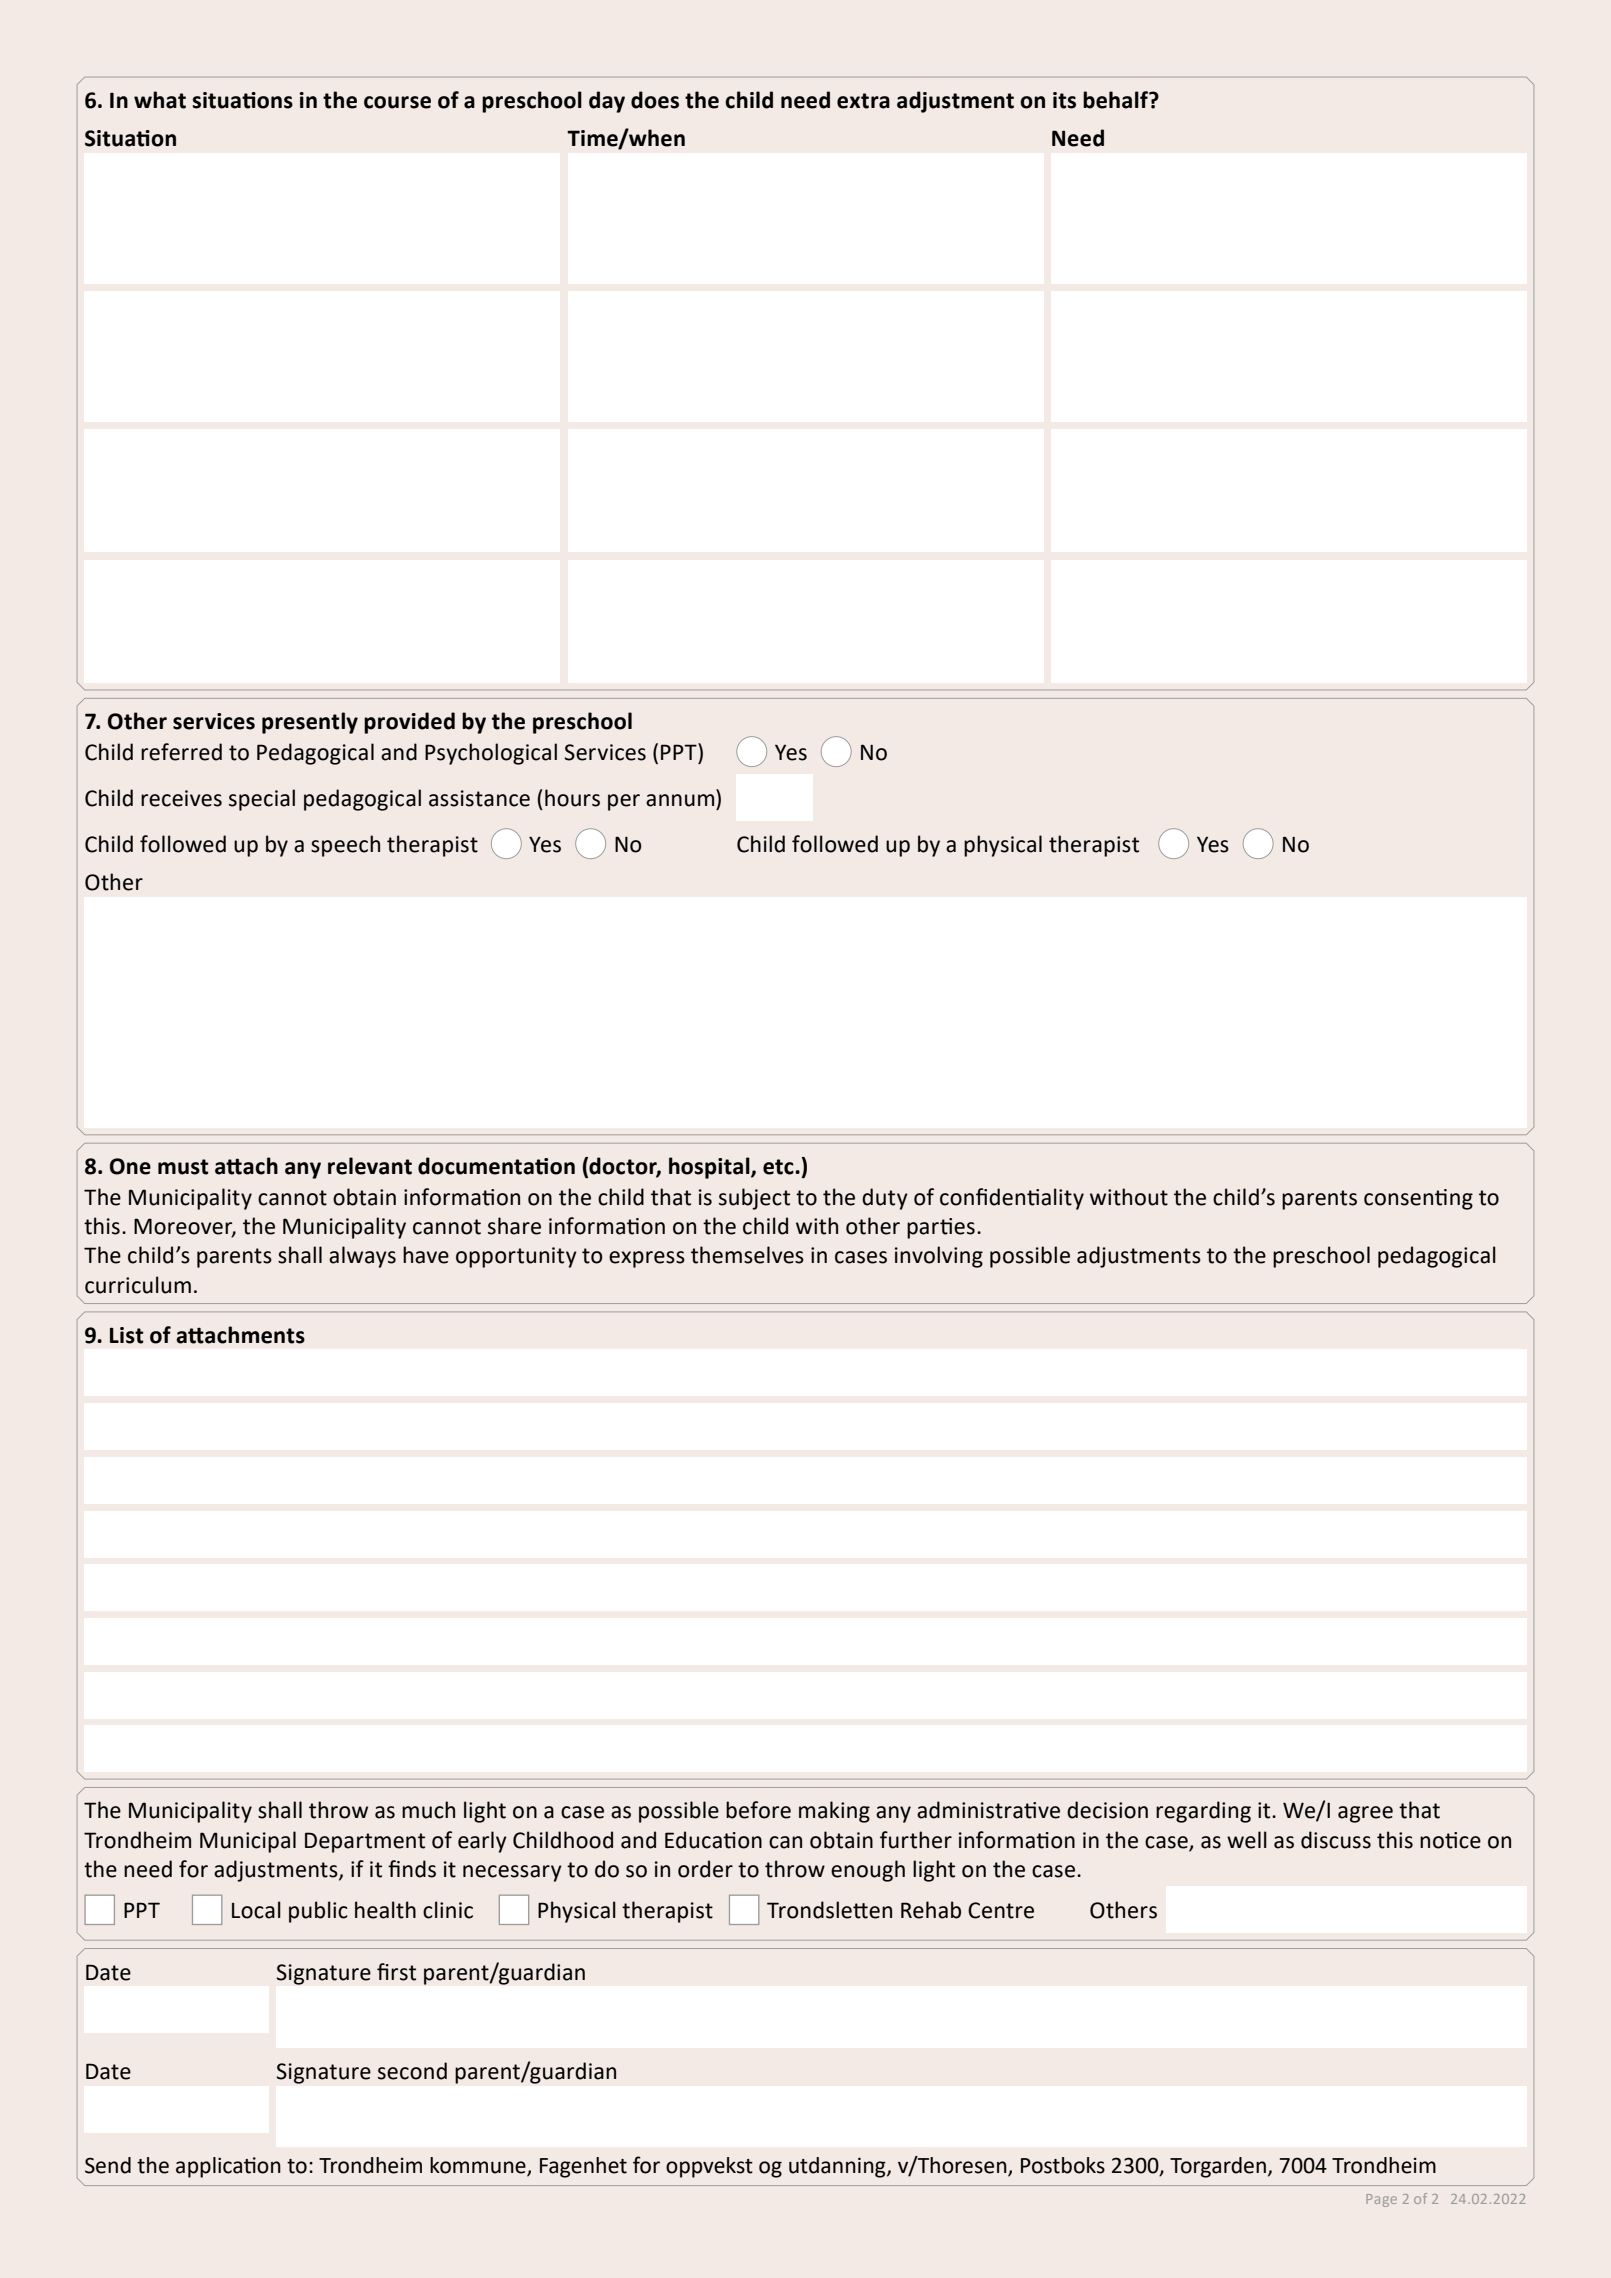 The image size is (1611, 2278). I want to click on consenting, so click(1418, 1199).
